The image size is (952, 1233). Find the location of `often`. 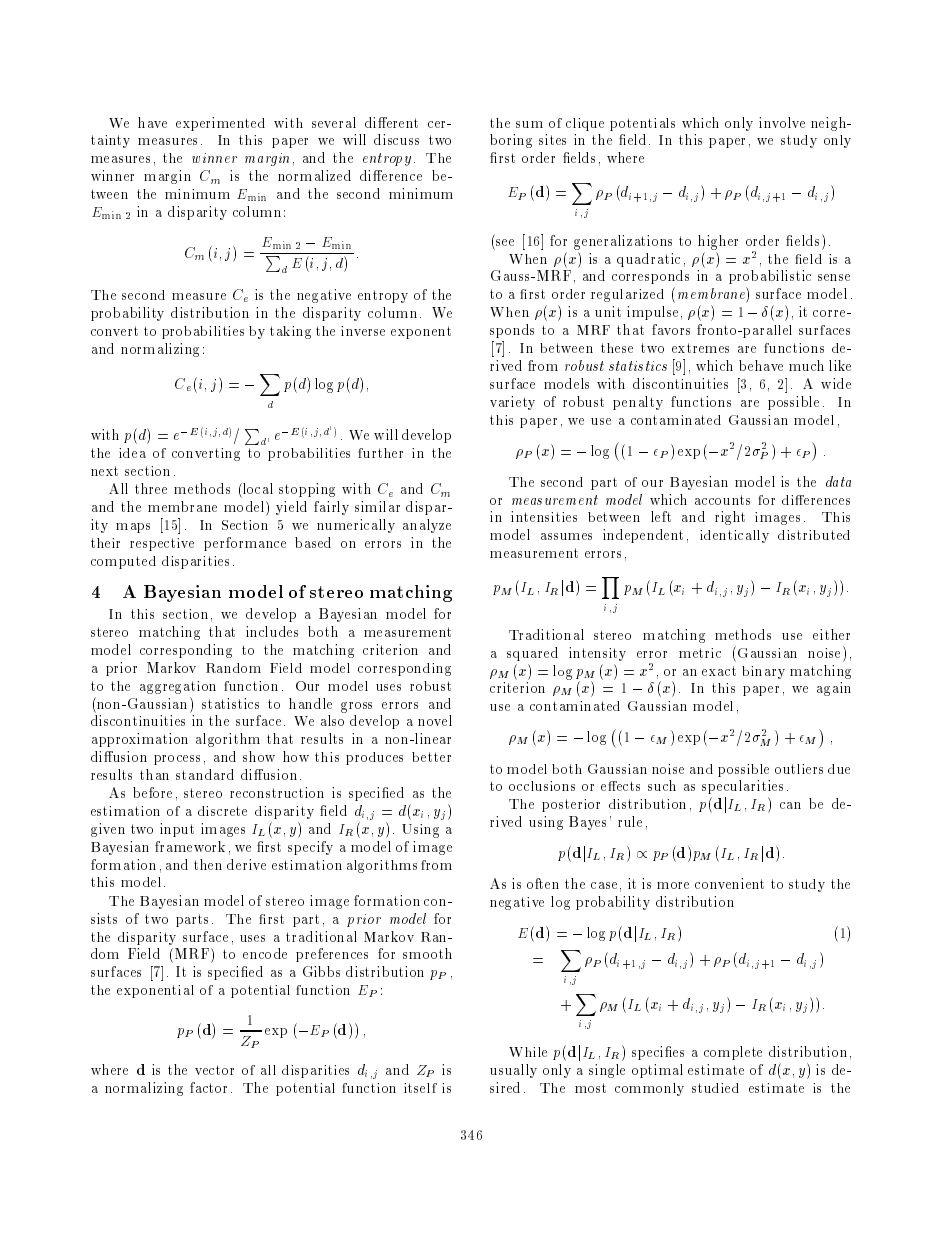

often is located at coordinates (543, 883).
